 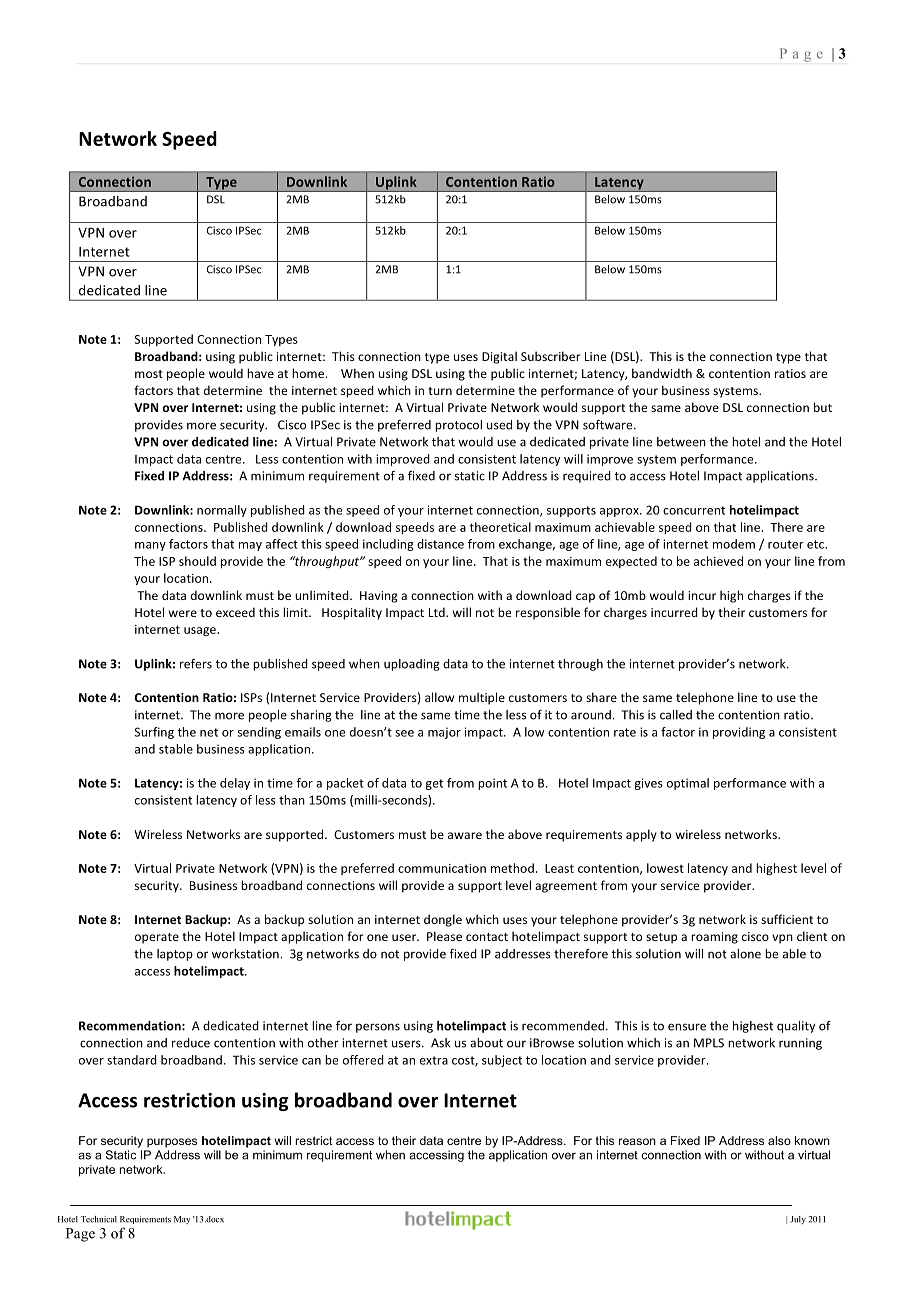 I want to click on reason, so click(x=637, y=1141).
